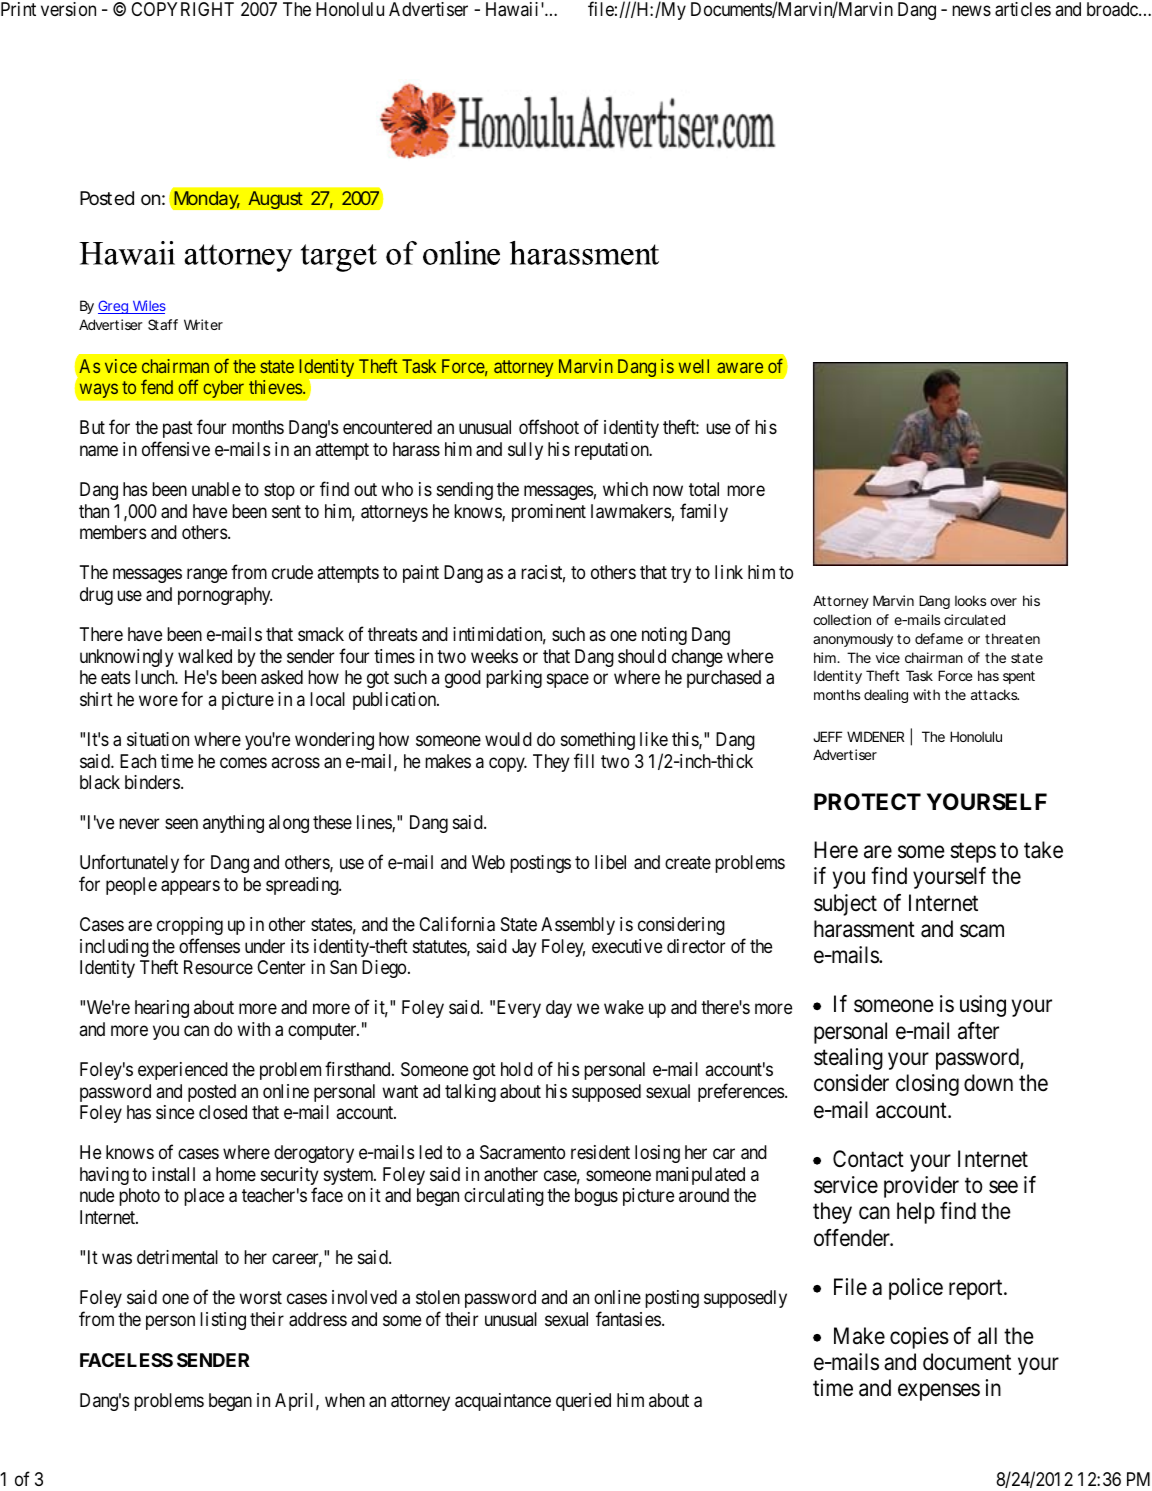  I want to click on offshoot, so click(549, 427).
